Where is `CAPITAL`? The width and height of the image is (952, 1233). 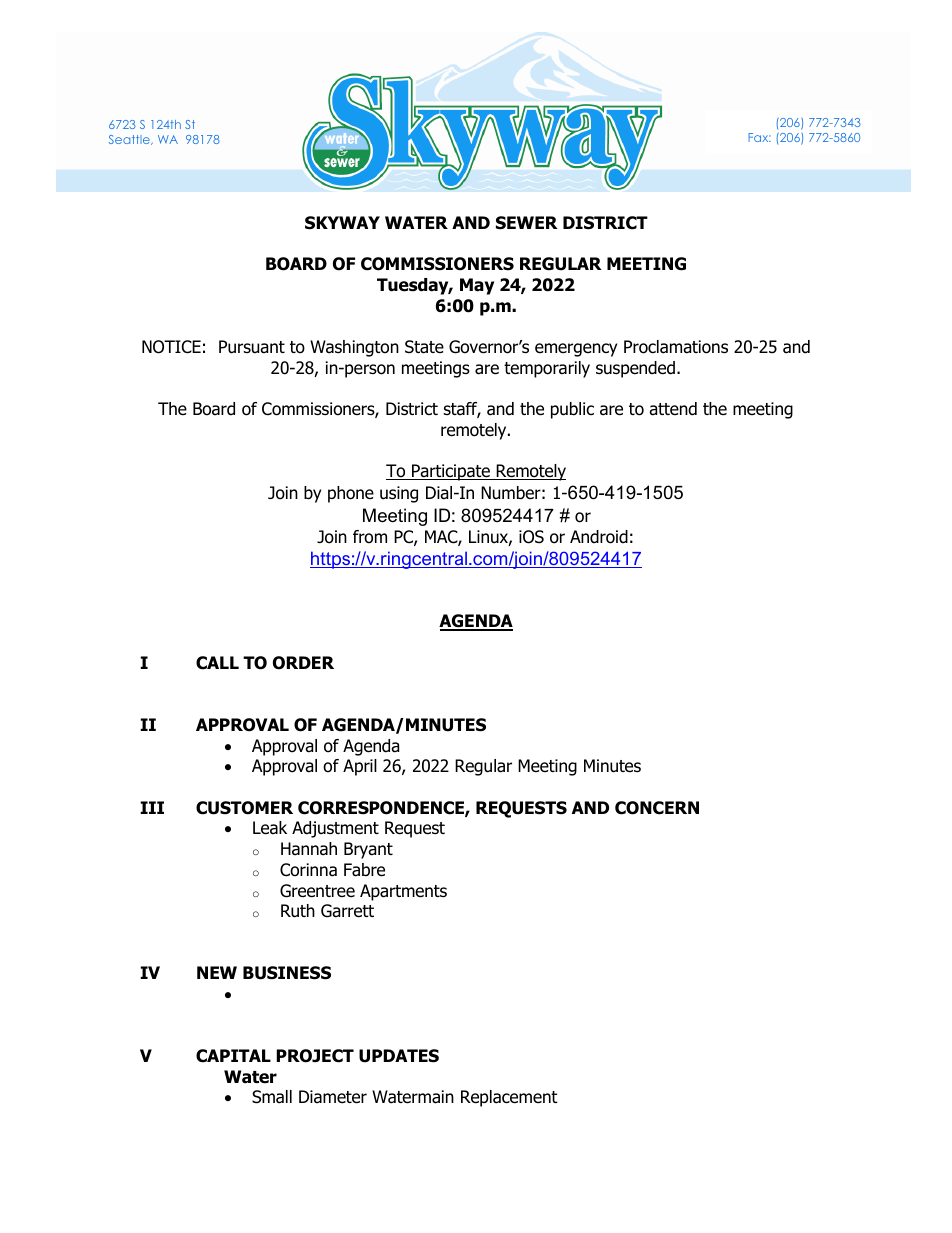 CAPITAL is located at coordinates (233, 1056).
